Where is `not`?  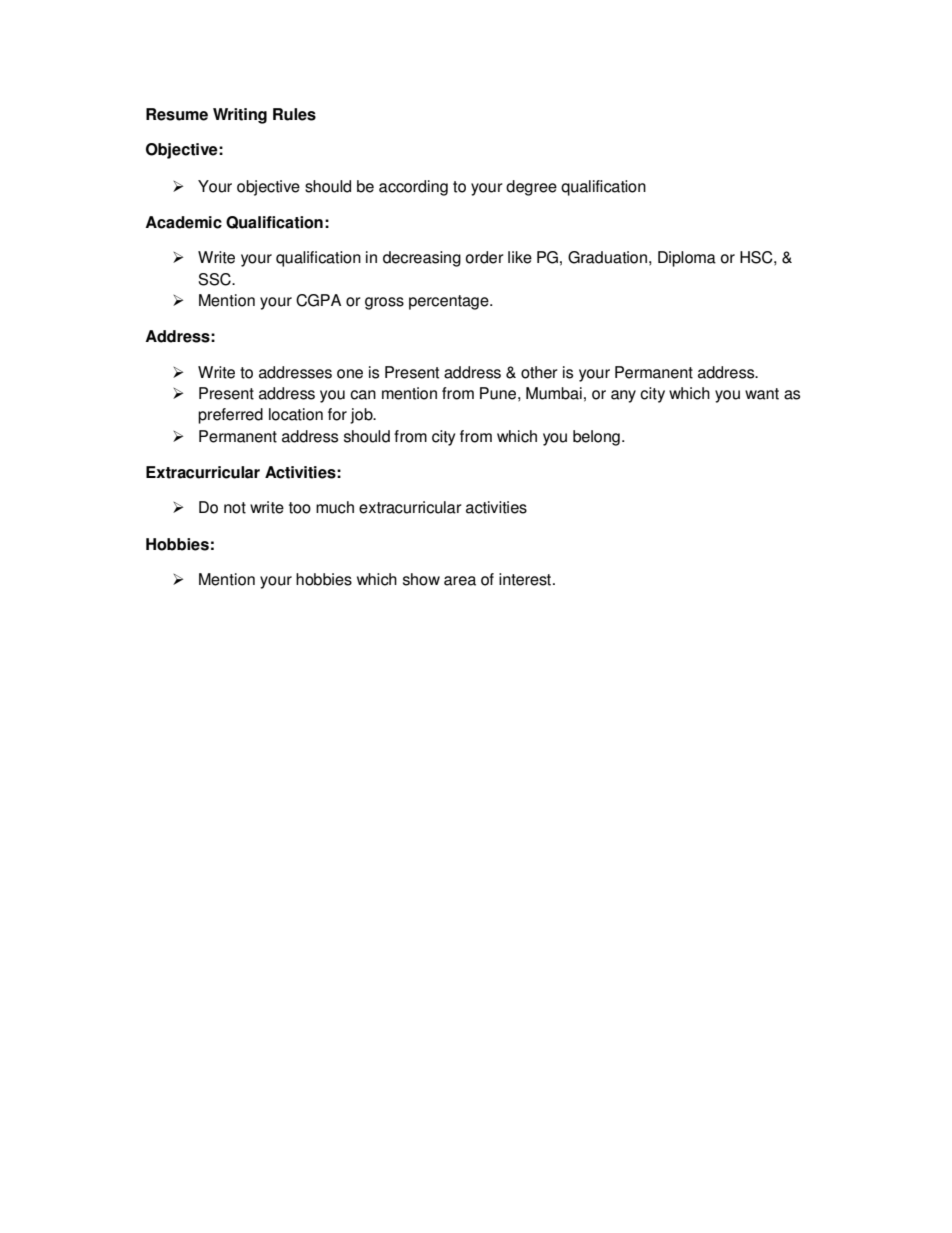 not is located at coordinates (235, 508).
